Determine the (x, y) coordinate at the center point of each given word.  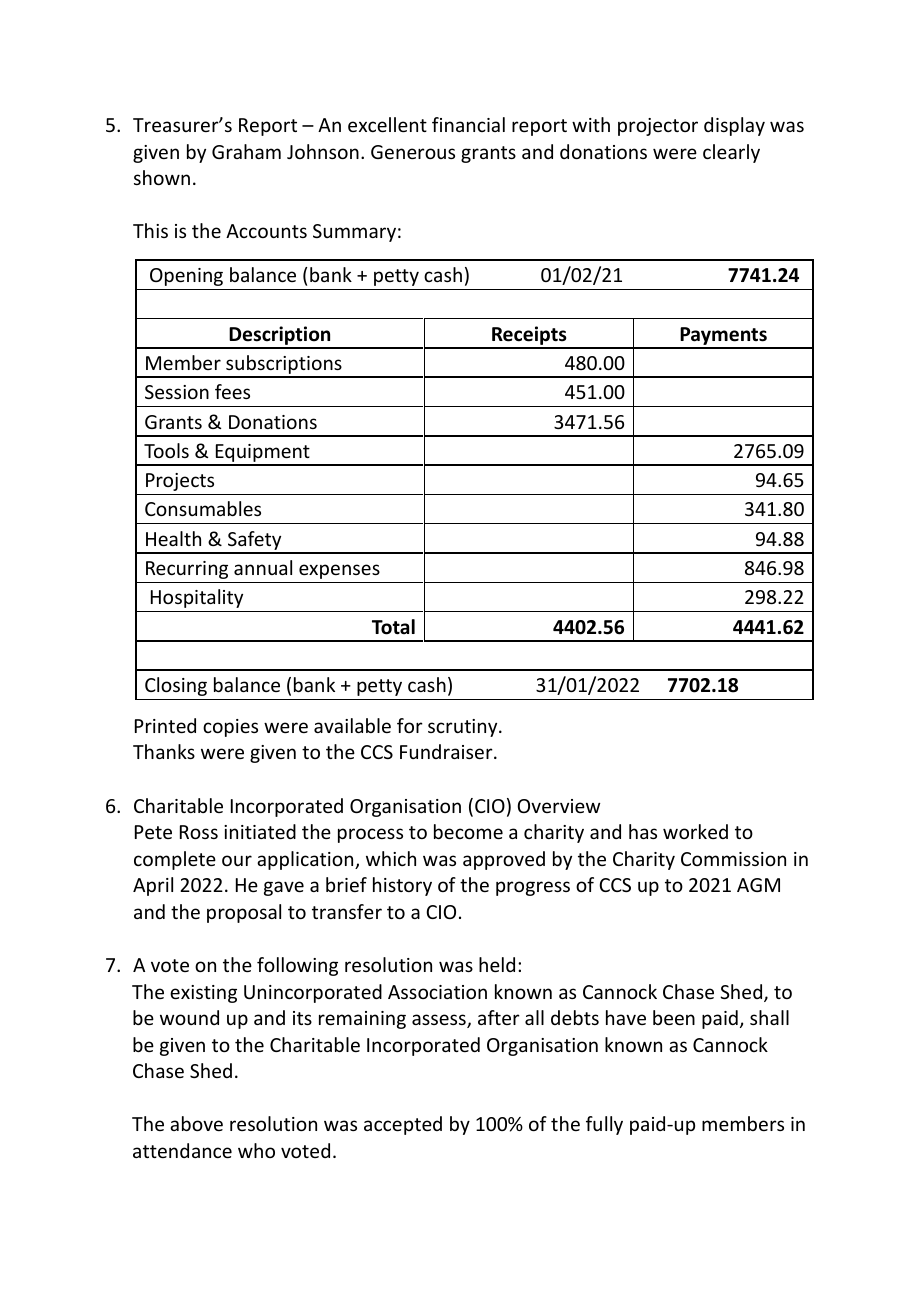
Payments (723, 337)
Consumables (203, 508)
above (196, 1123)
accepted (403, 1125)
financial (468, 124)
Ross (199, 832)
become (468, 831)
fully (604, 1125)
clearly (731, 153)
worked (695, 831)
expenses (339, 571)
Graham (246, 151)
